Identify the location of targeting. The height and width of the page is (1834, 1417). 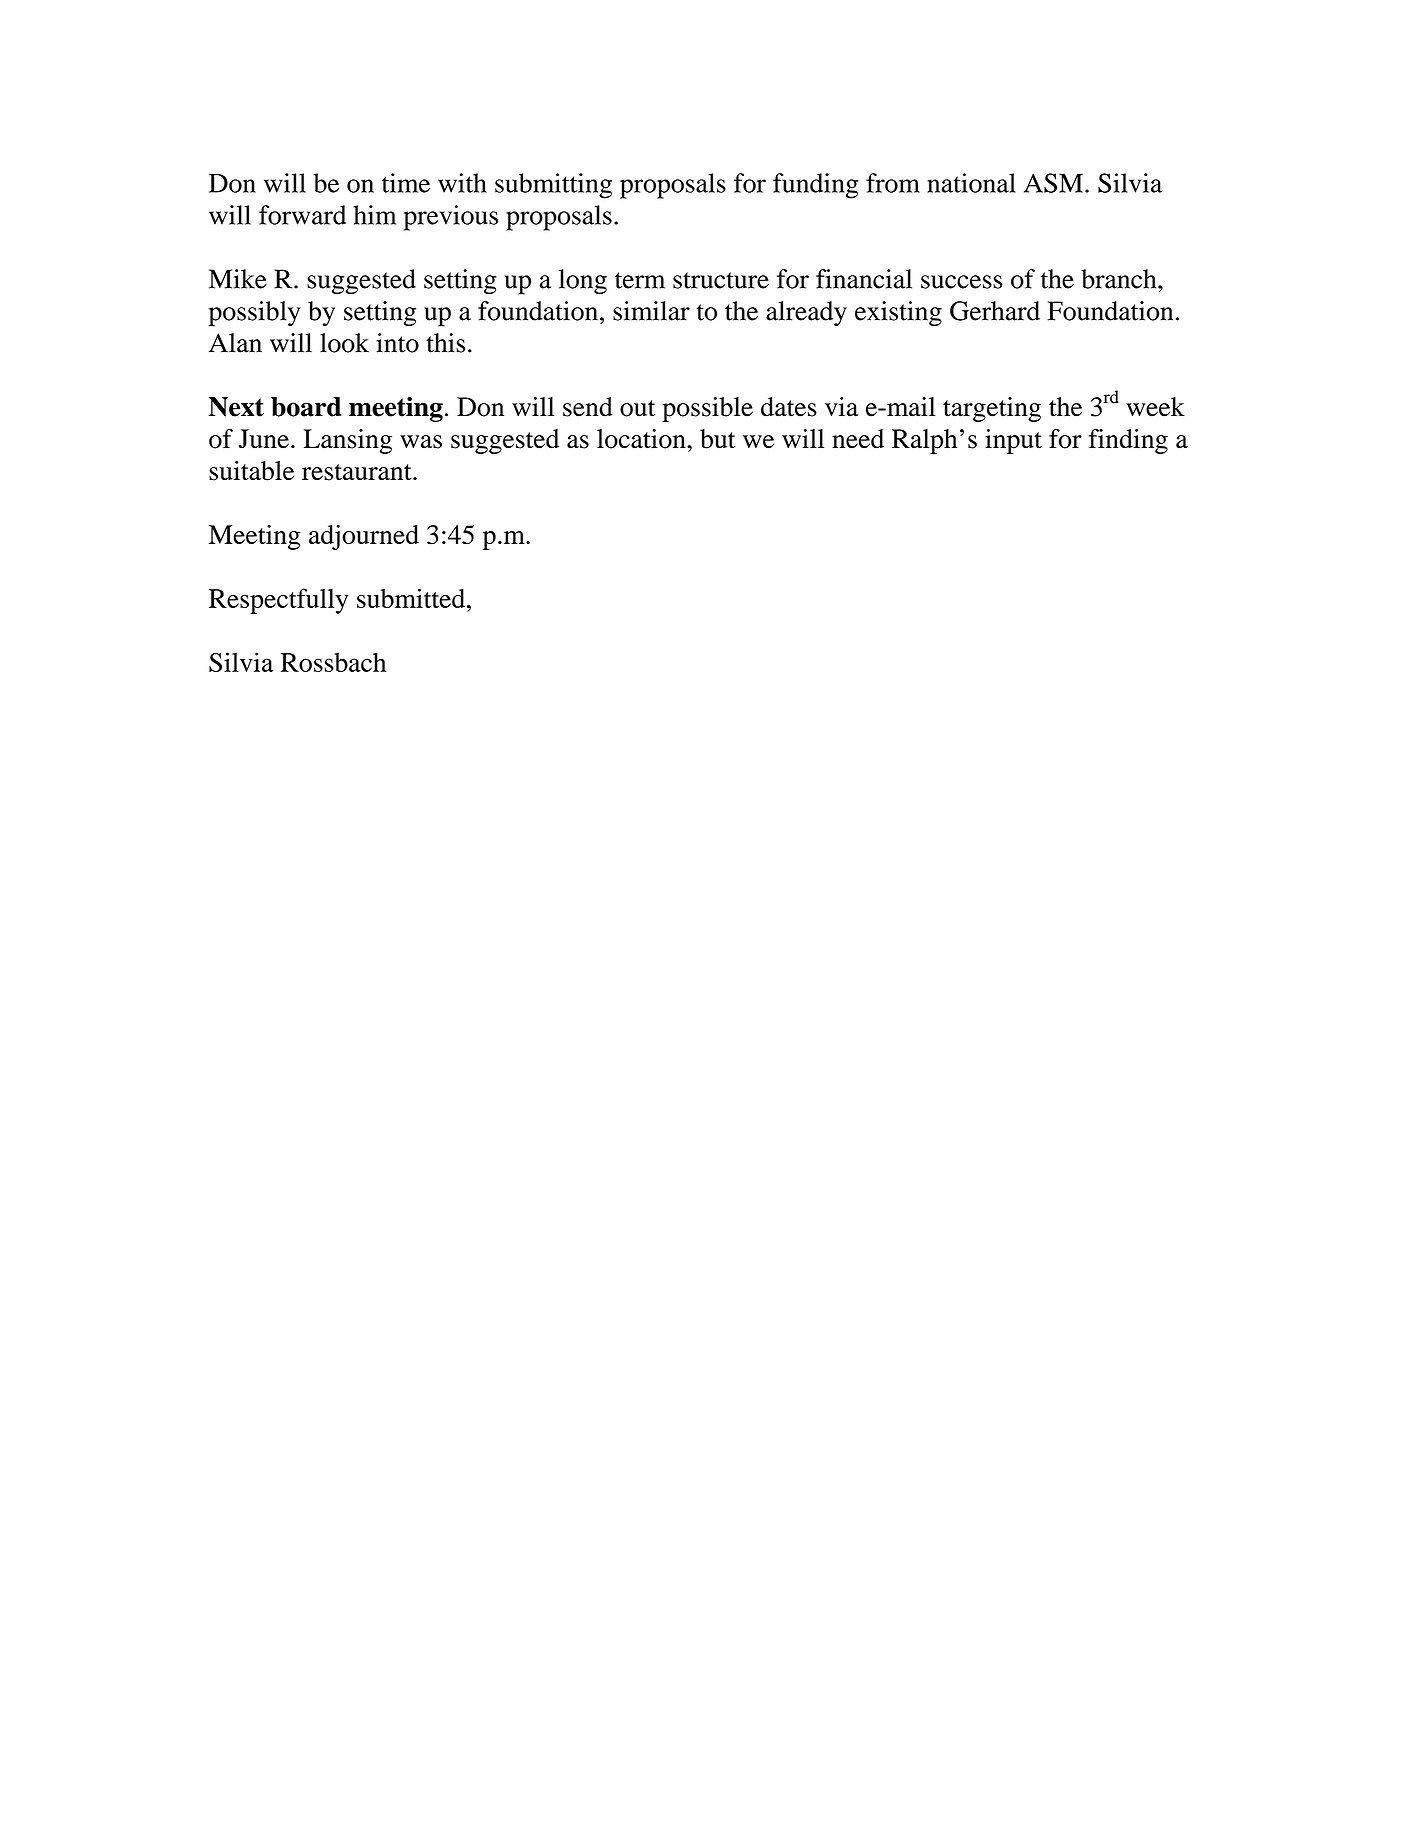
(992, 409).
